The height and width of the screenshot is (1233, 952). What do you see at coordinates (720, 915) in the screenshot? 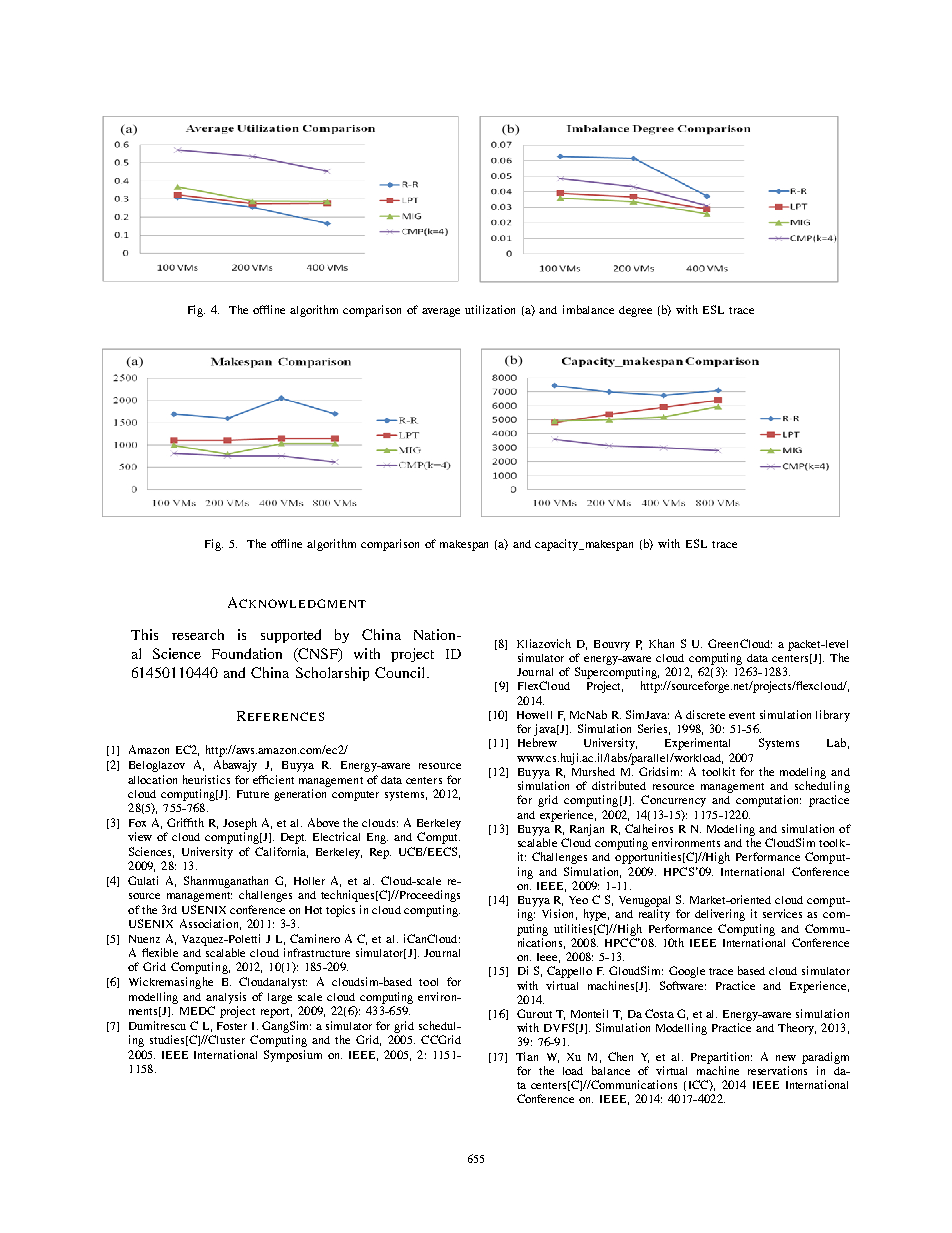
I see `delivering` at bounding box center [720, 915].
